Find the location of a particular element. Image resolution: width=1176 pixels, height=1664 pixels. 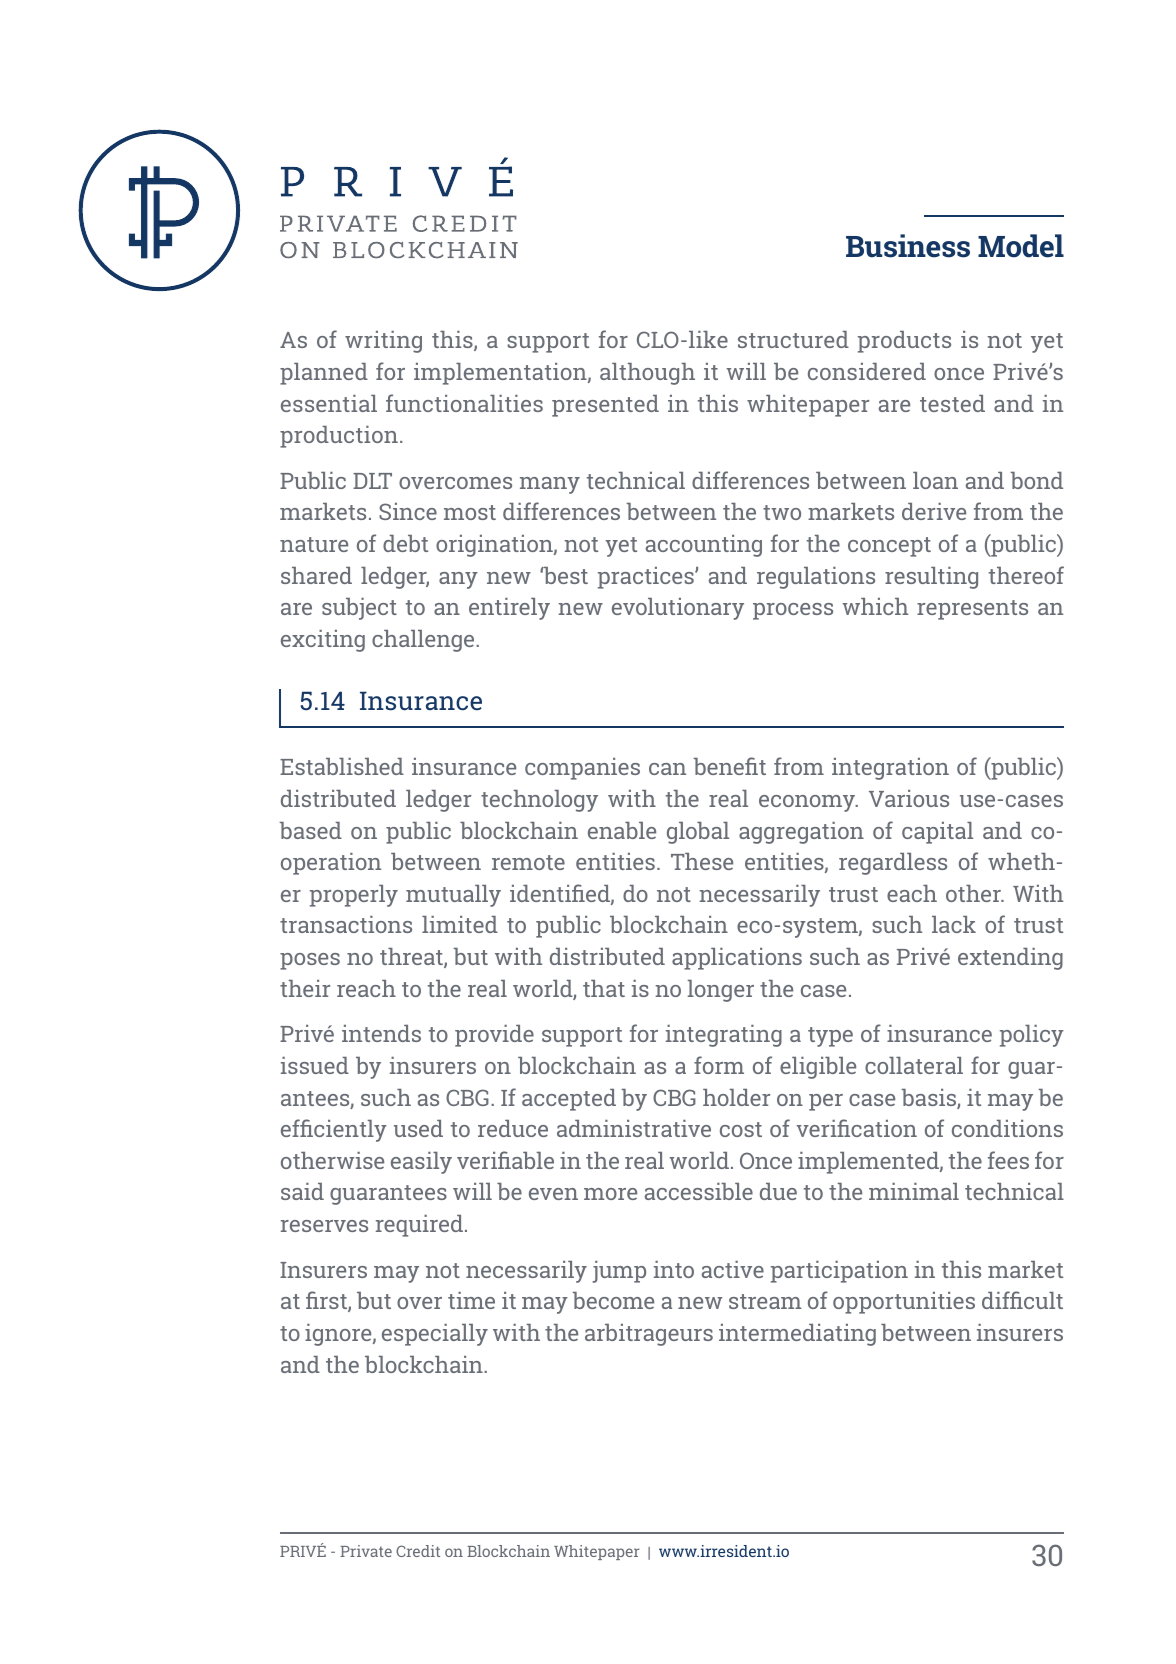

subject is located at coordinates (359, 609).
